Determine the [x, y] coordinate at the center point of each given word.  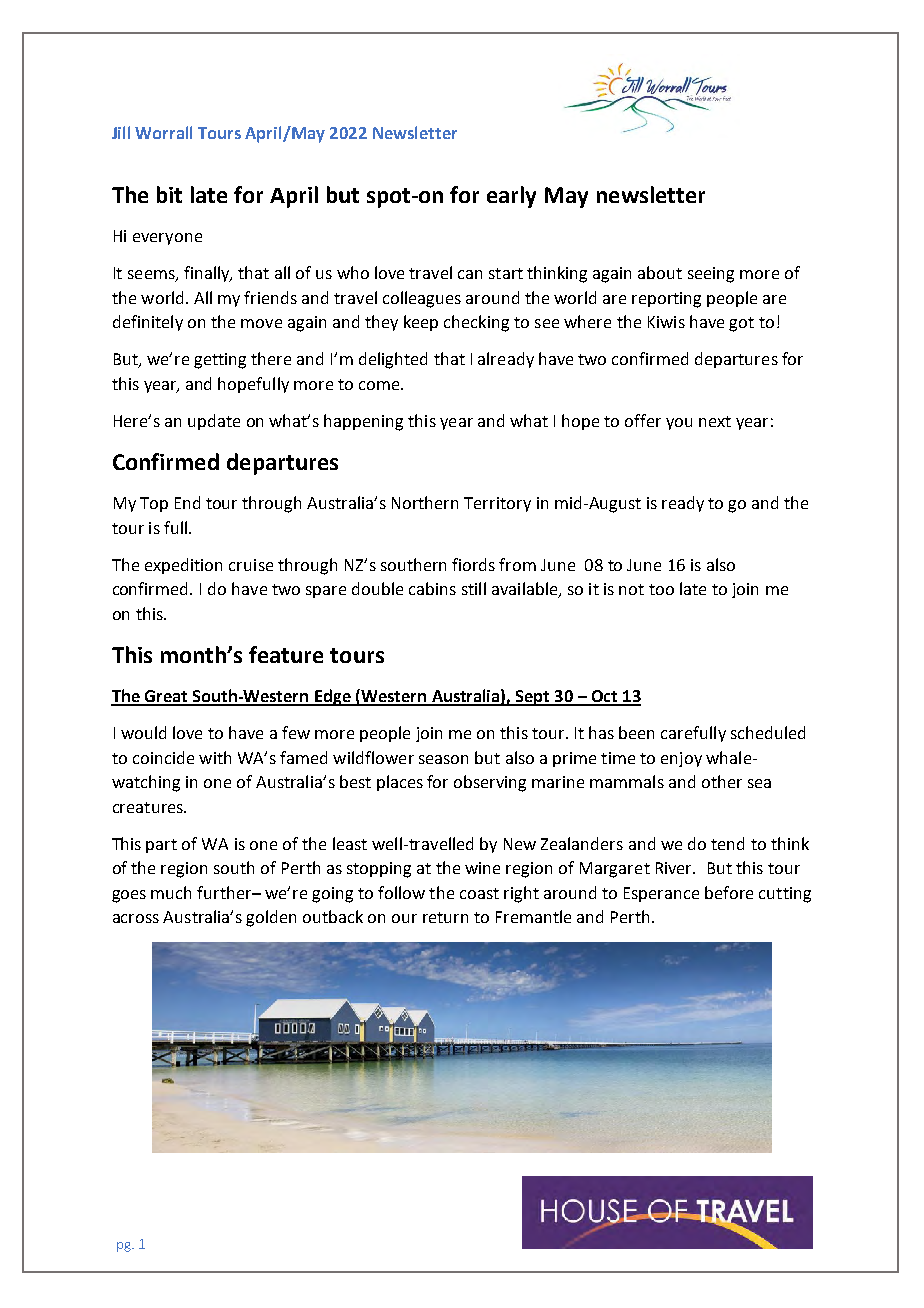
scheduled [768, 732]
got [741, 324]
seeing [711, 275]
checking [476, 323]
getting [220, 361]
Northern [425, 502]
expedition [183, 566]
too [661, 589]
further [225, 892]
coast [479, 893]
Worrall [163, 132]
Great [166, 697]
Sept [533, 698]
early [511, 197]
